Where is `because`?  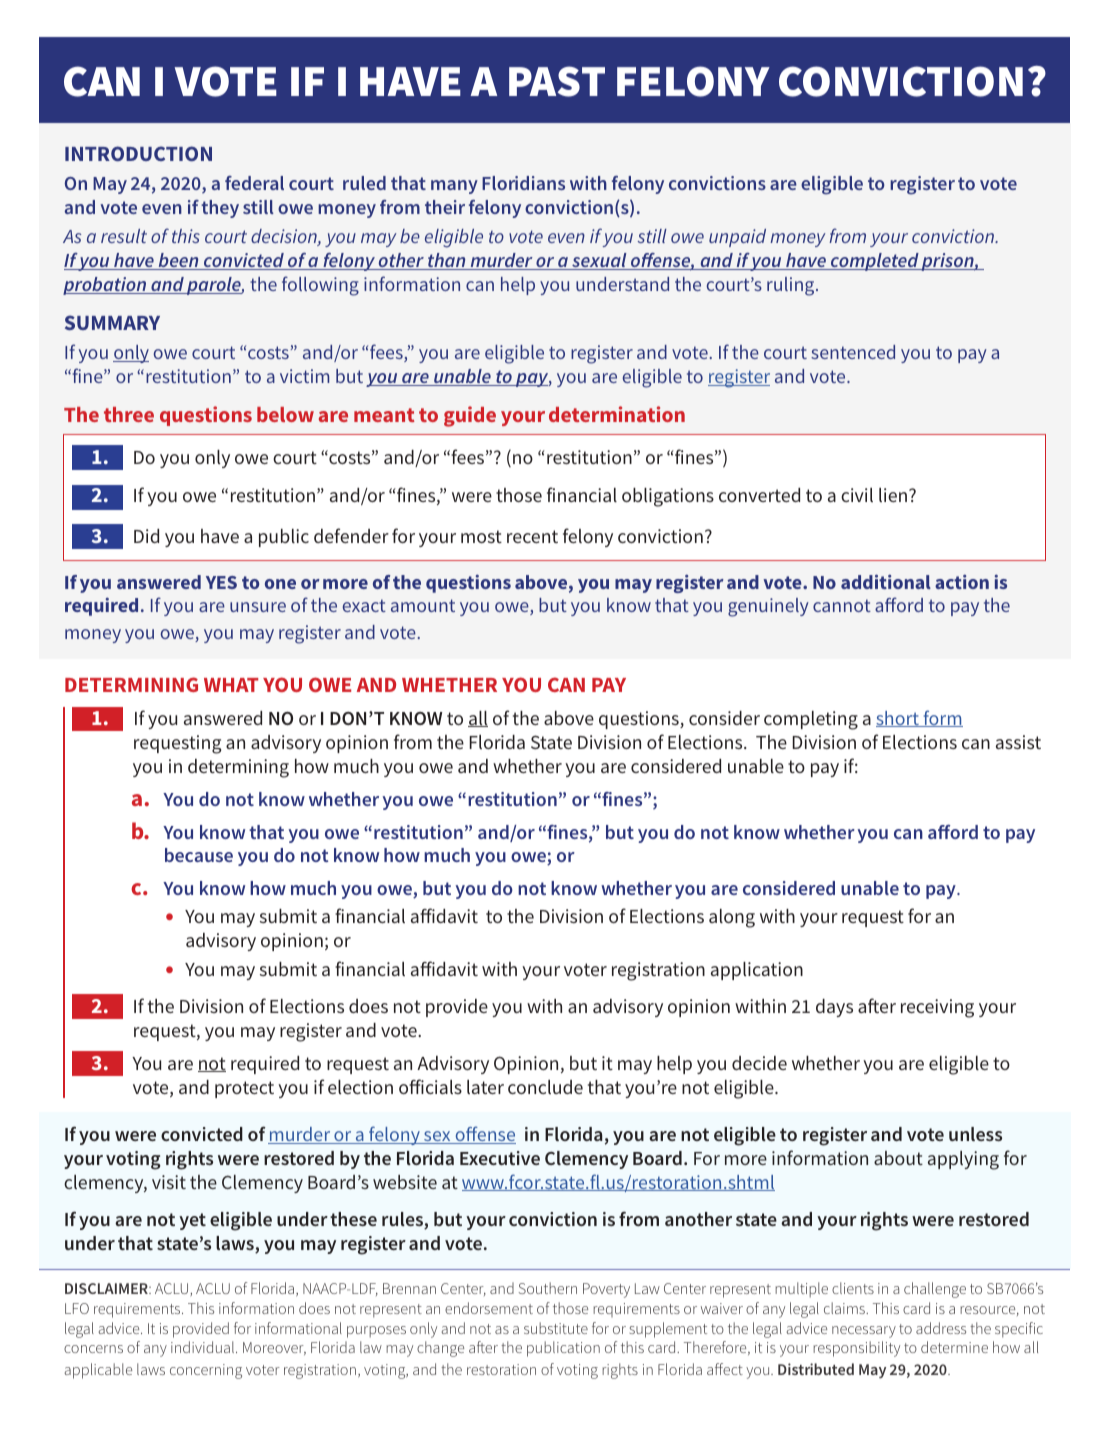 because is located at coordinates (199, 855).
